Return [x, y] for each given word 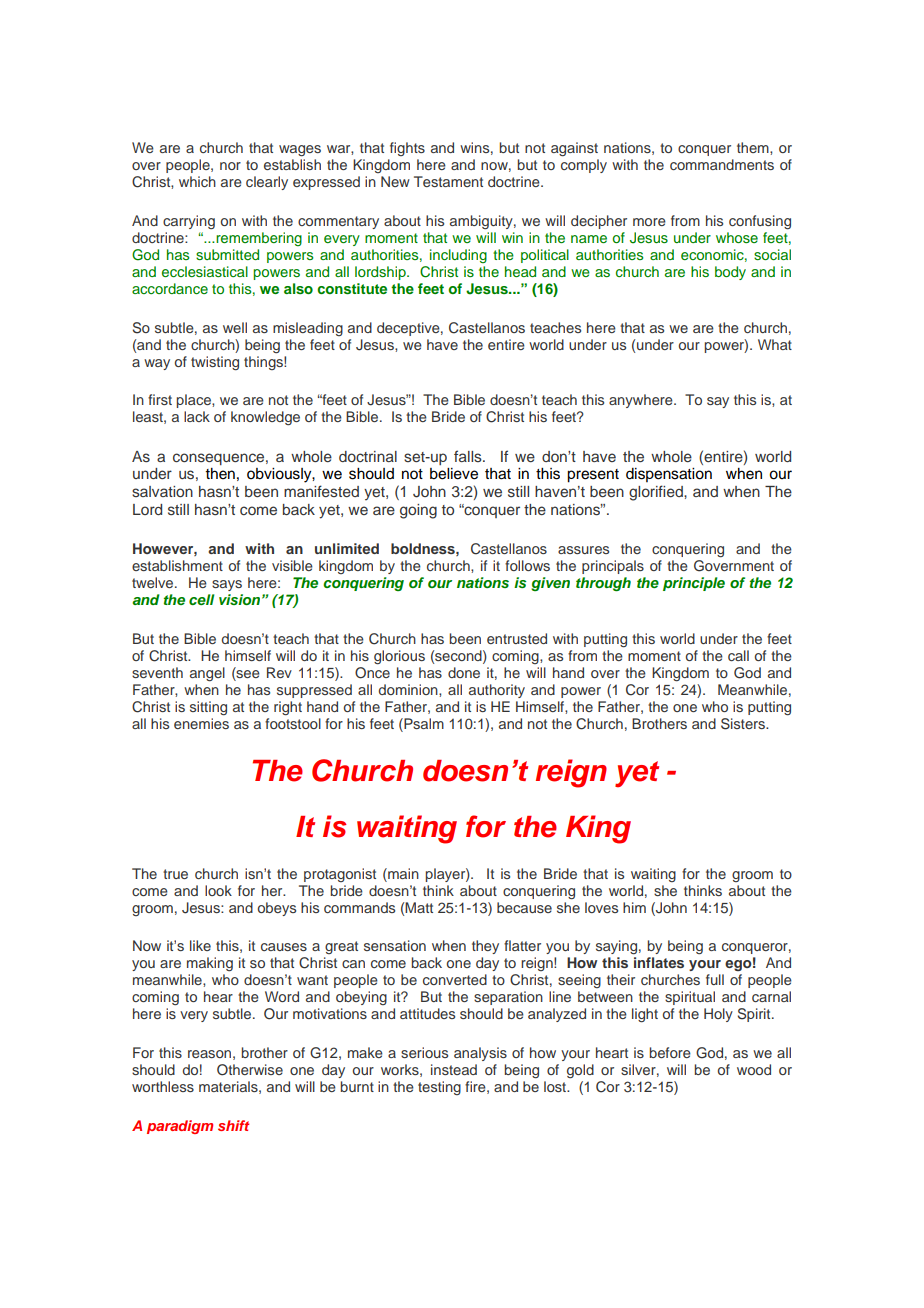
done [464, 672]
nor [230, 166]
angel [207, 674]
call [738, 655]
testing [439, 1088]
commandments [722, 164]
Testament [448, 181]
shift [233, 1125]
